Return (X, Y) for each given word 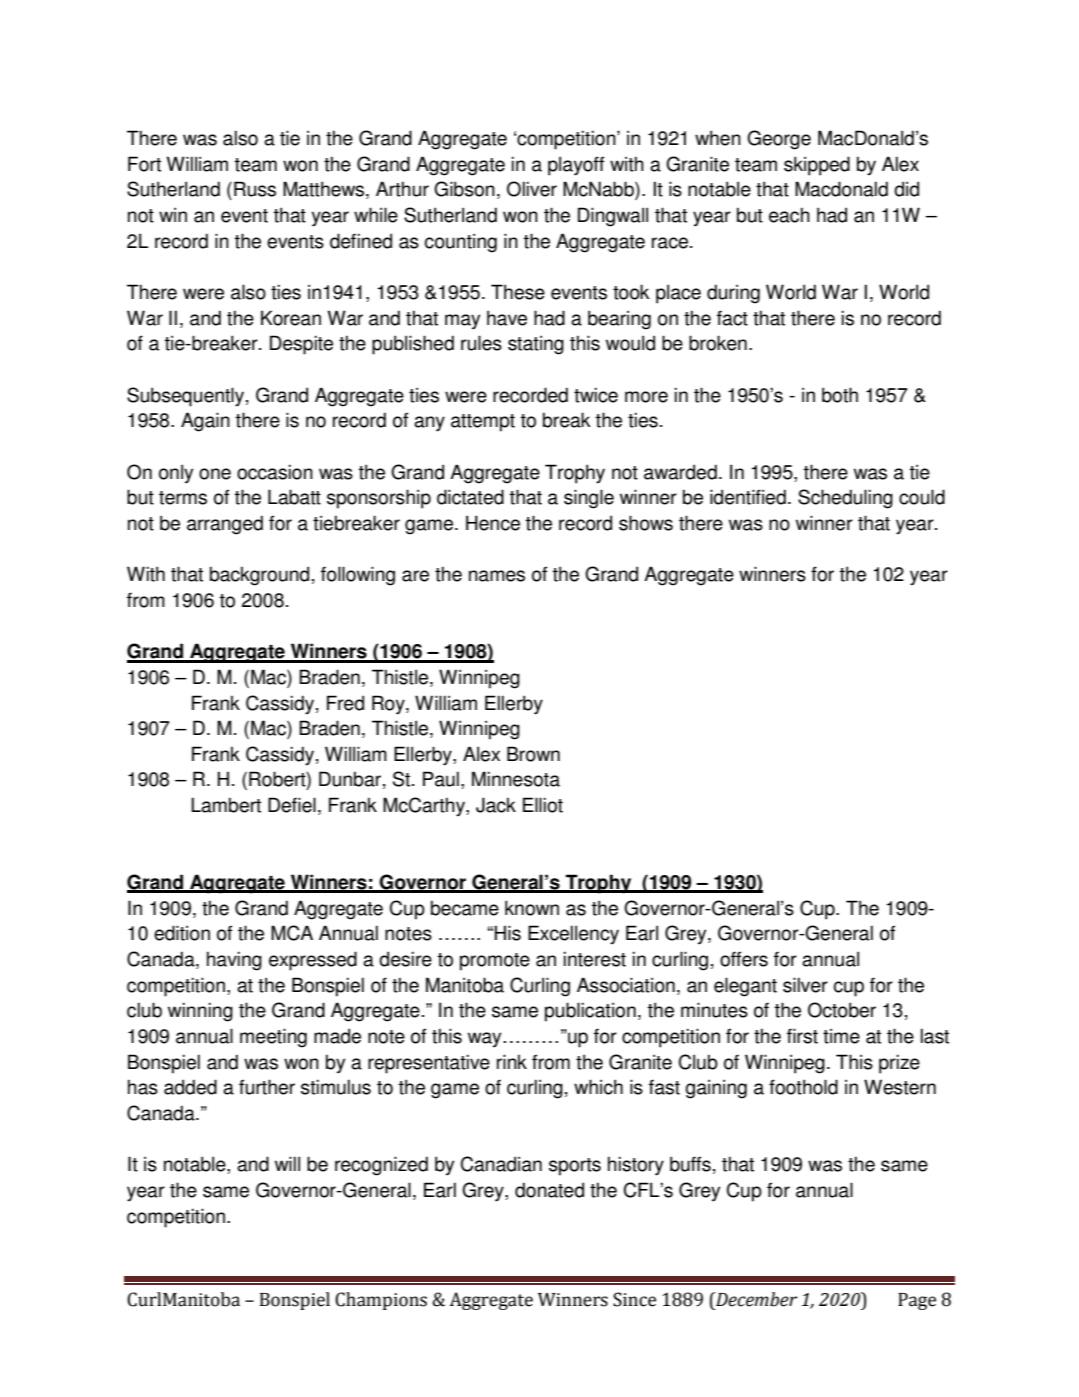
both (840, 395)
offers (744, 959)
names (497, 576)
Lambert (226, 805)
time (841, 1036)
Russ (255, 189)
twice (596, 395)
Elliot (543, 805)
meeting (273, 1038)
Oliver (532, 189)
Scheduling (845, 499)
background (259, 576)
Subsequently (187, 397)
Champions (381, 1301)
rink (512, 1061)
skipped (817, 166)
